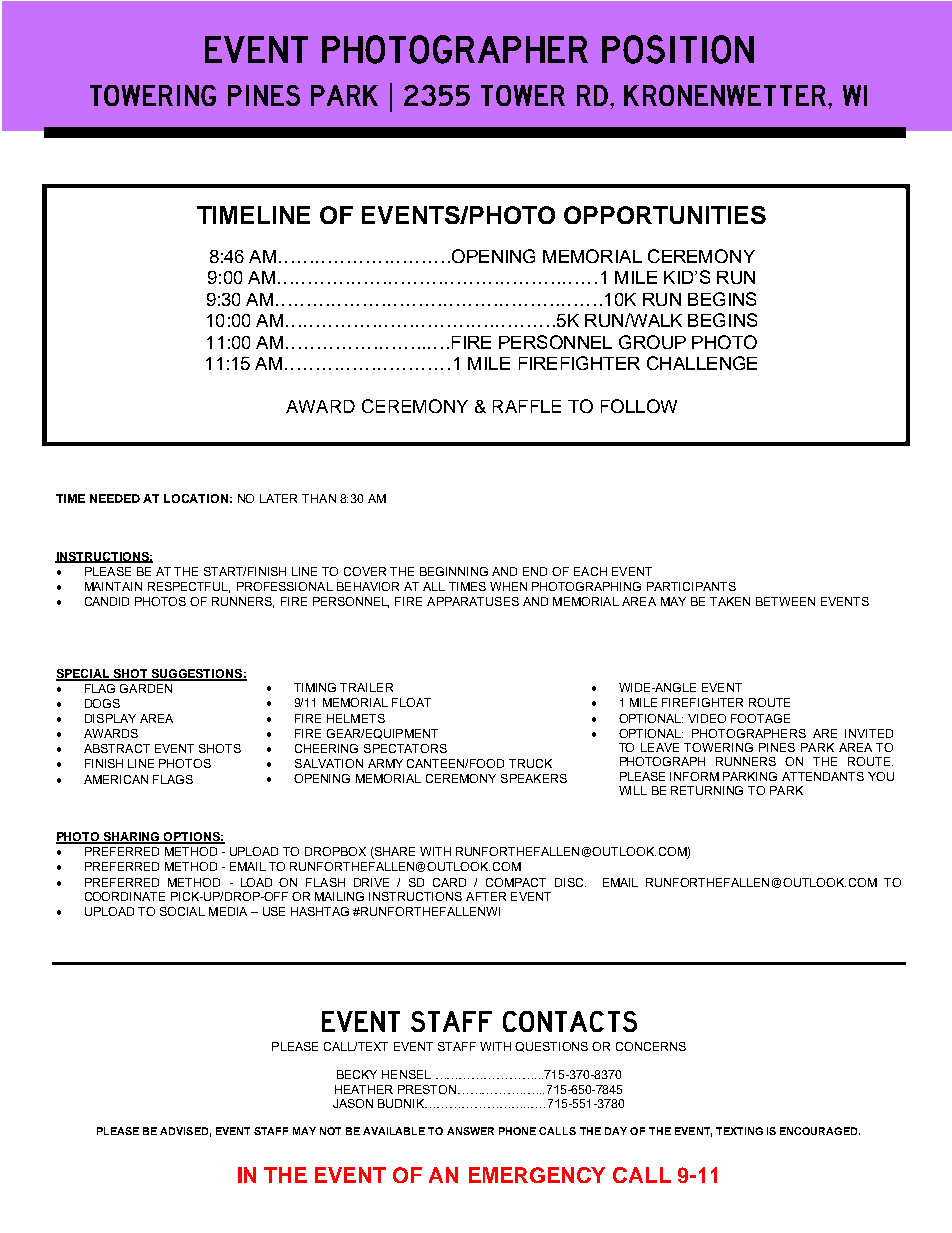 Image resolution: width=952 pixels, height=1233 pixels. Describe the element at coordinates (678, 49) in the screenshot. I see `POSITION` at that location.
